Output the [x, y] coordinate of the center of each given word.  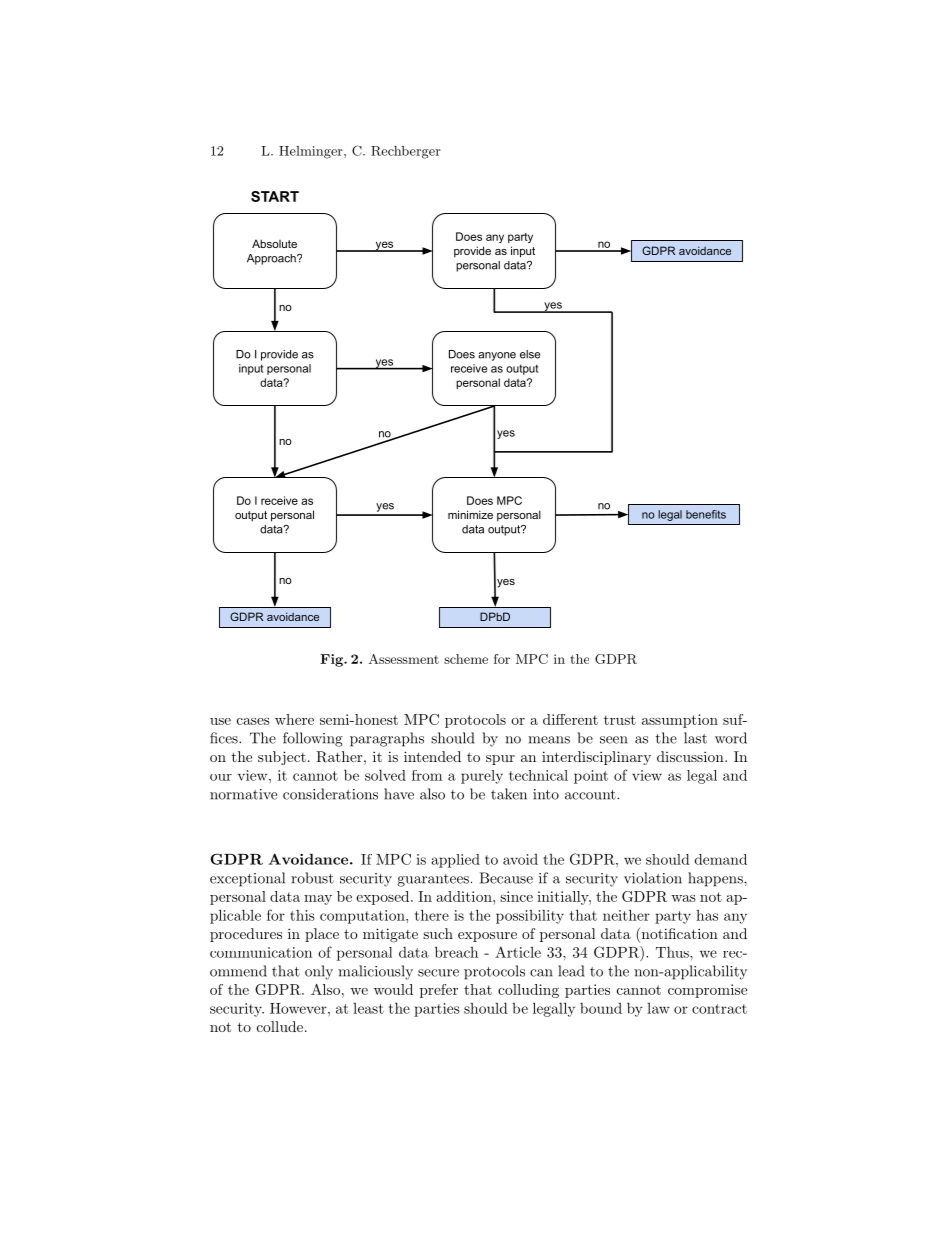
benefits [706, 514]
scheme [466, 659]
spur [500, 760]
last [695, 738]
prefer [439, 991]
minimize [470, 514]
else [530, 354]
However [299, 1008]
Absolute [274, 243]
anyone [497, 356]
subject [282, 758]
